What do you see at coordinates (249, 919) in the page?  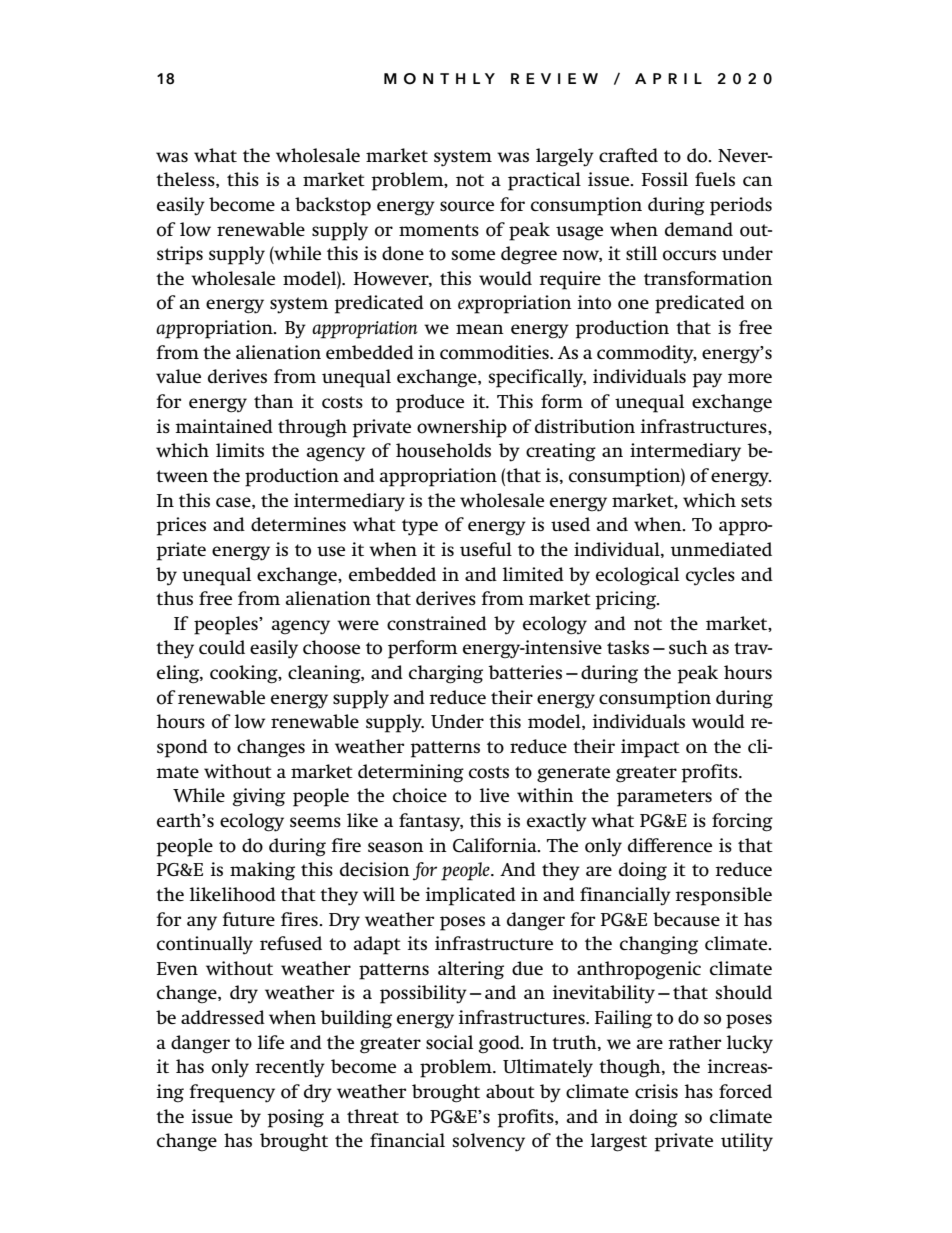 I see `future` at bounding box center [249, 919].
